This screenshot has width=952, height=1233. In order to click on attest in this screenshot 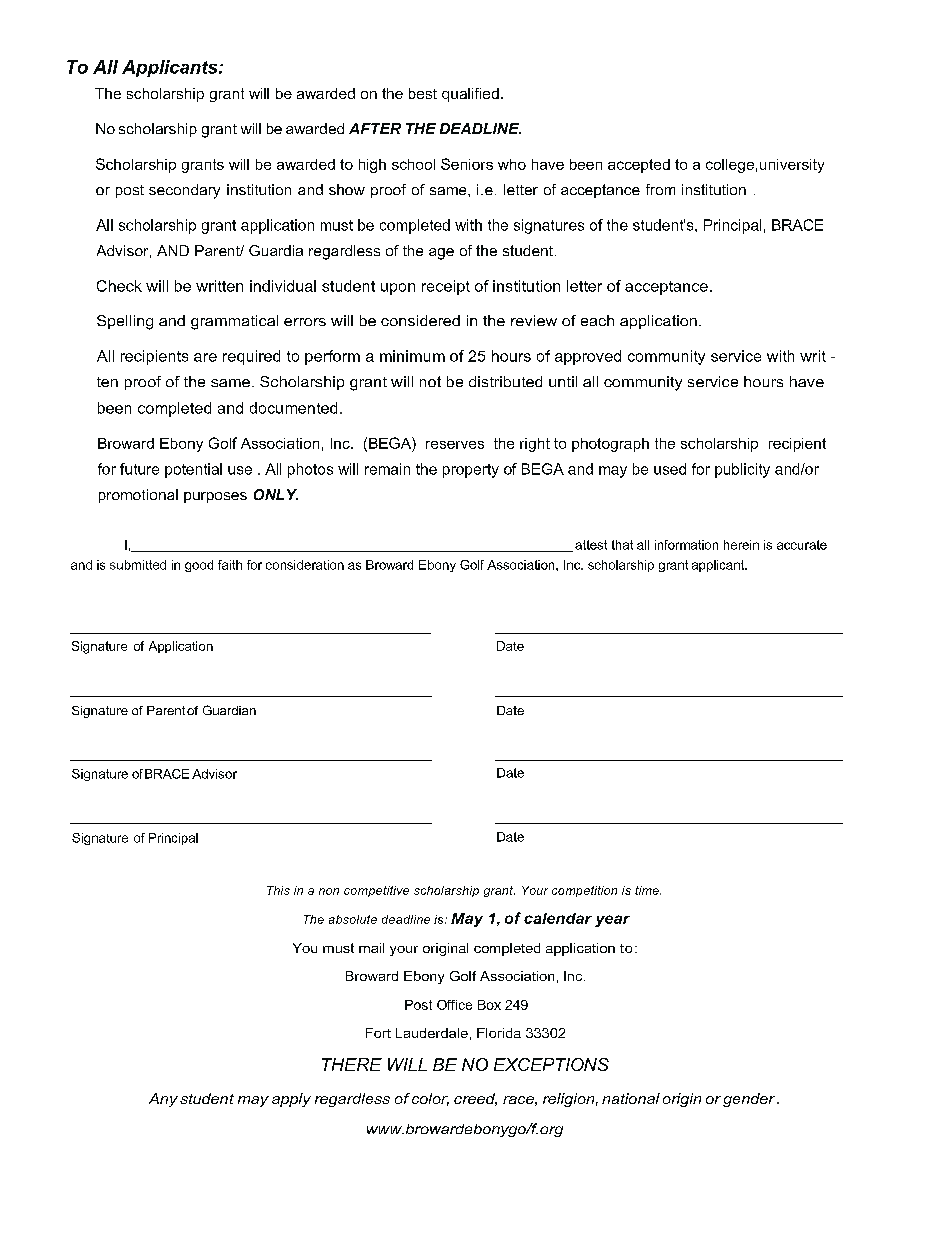, I will do `click(591, 545)`.
